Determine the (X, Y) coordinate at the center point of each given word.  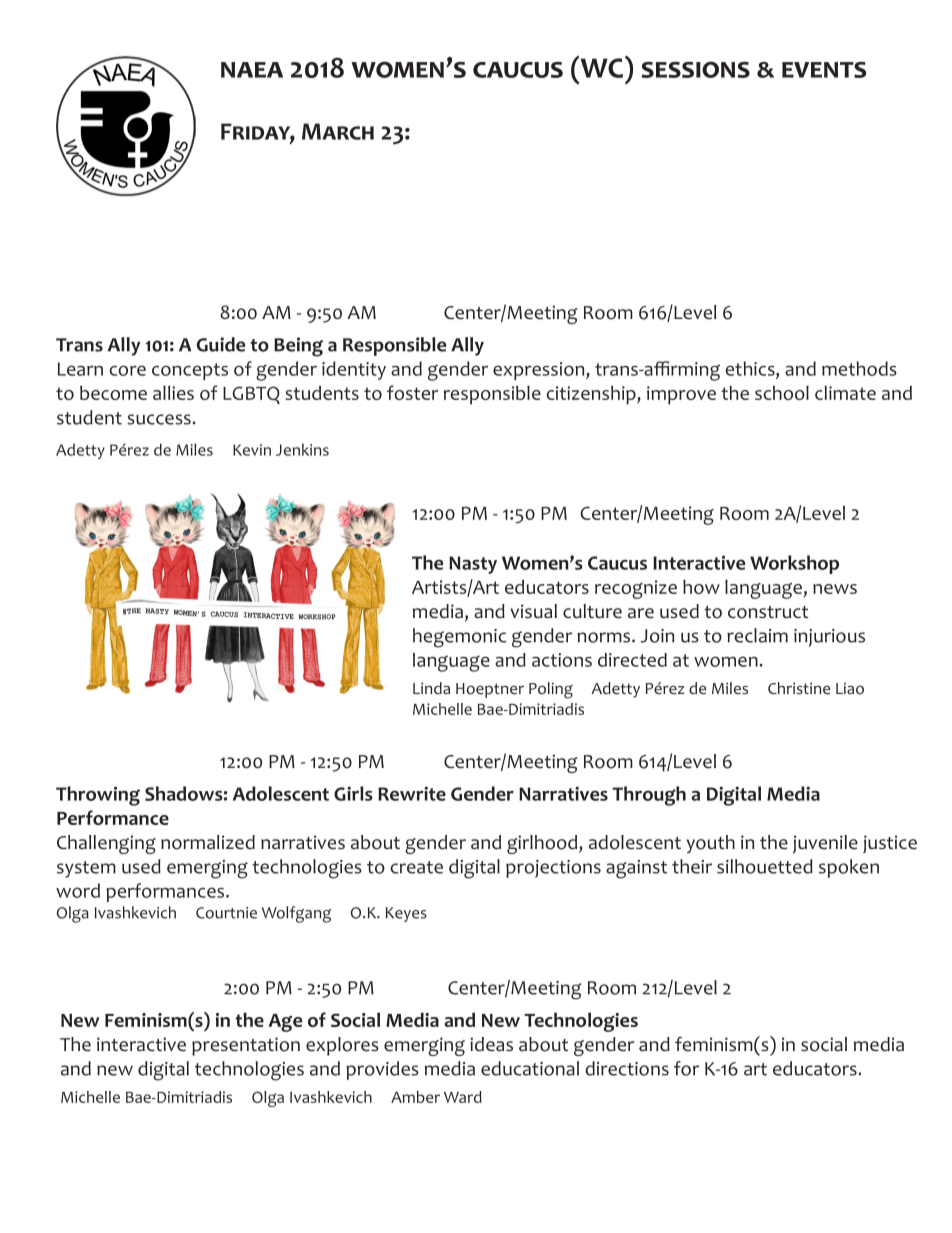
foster (412, 392)
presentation (246, 1046)
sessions (695, 69)
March (338, 131)
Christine (799, 688)
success (159, 419)
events (824, 70)
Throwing (98, 796)
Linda (431, 688)
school (782, 393)
